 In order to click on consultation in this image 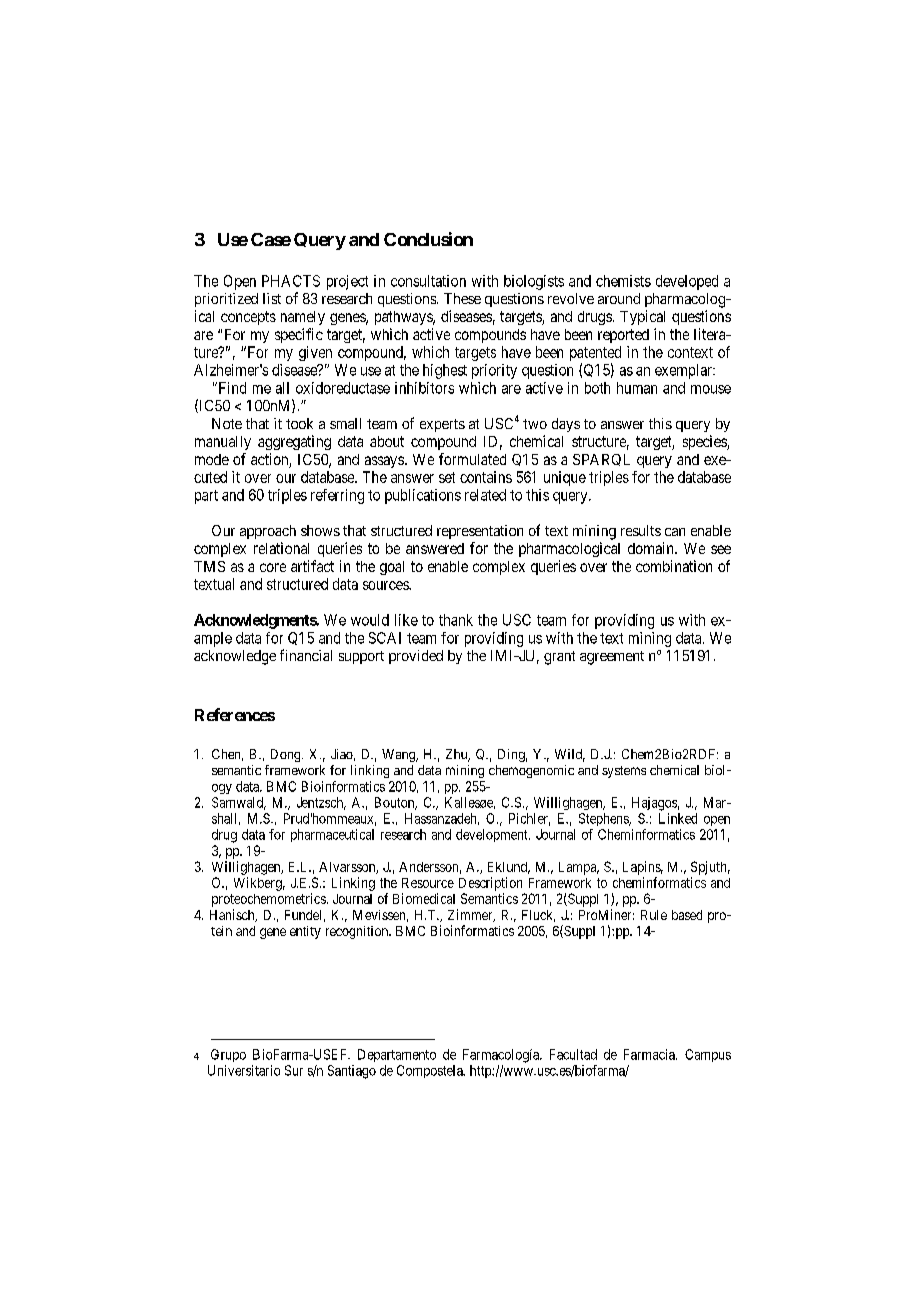, I will do `click(428, 281)`.
